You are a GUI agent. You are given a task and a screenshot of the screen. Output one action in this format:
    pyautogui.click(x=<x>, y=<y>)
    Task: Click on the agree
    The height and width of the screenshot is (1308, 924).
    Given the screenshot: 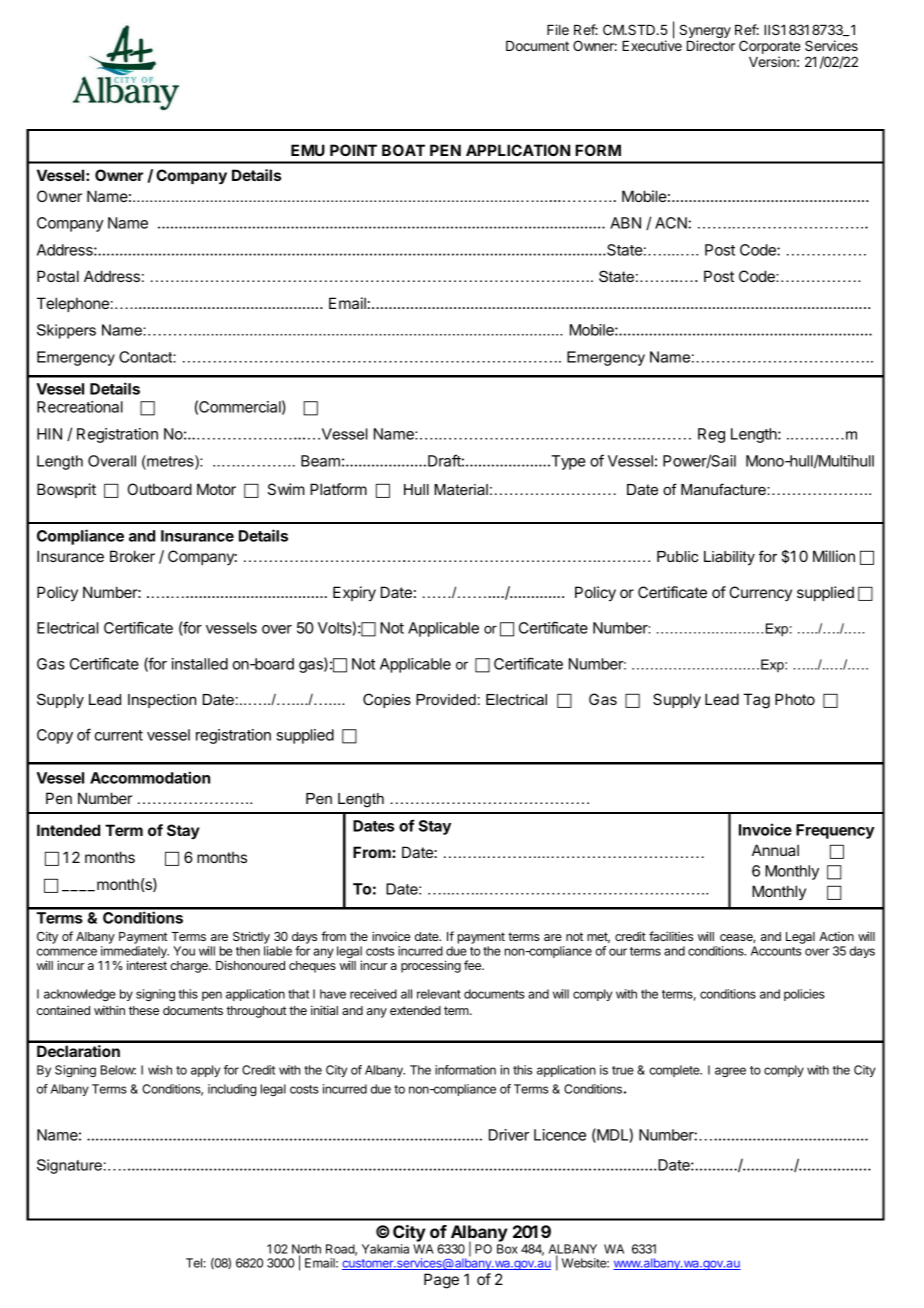 What is the action you would take?
    pyautogui.click(x=730, y=1072)
